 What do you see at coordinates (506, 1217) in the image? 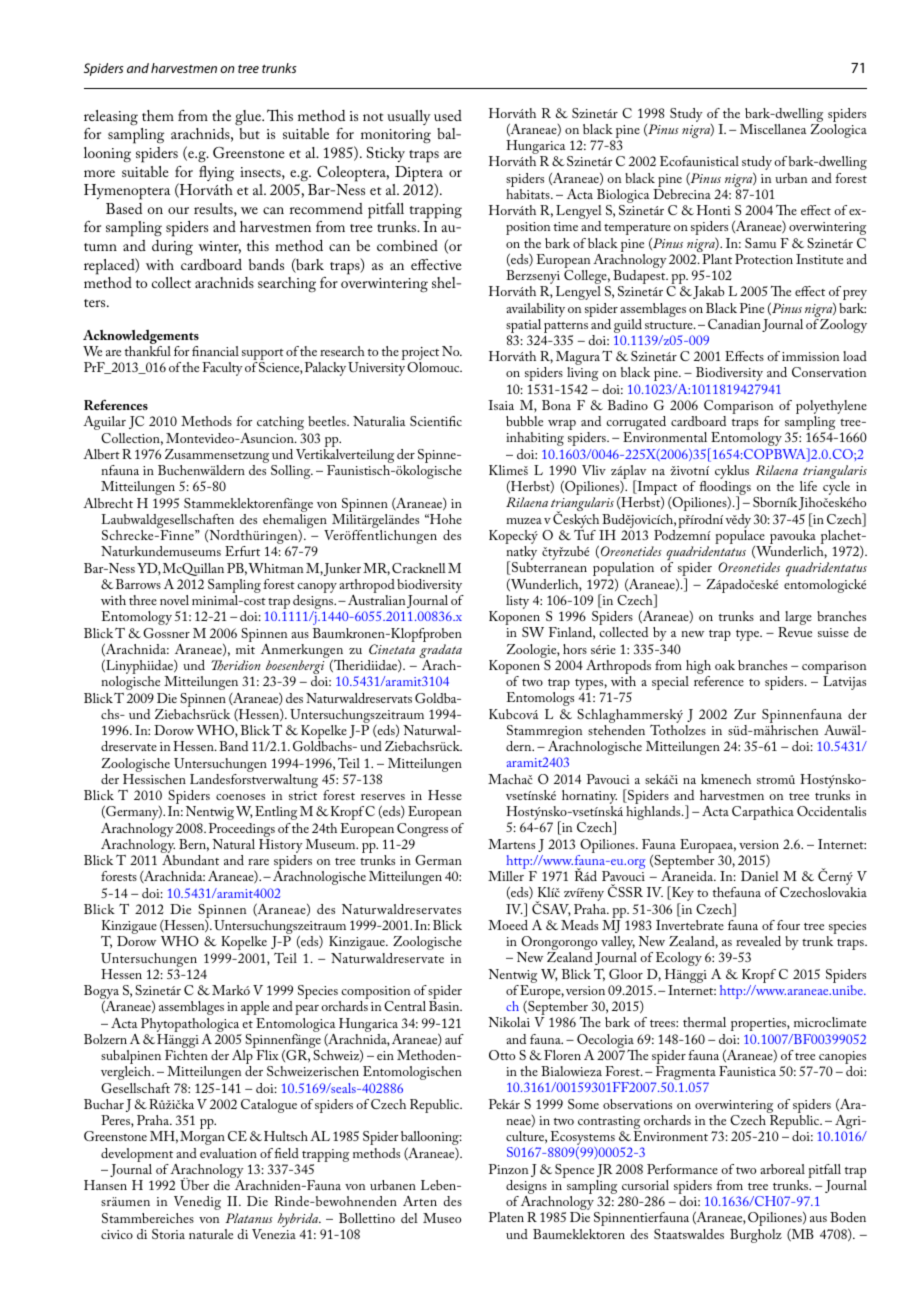
I see `Platen` at bounding box center [506, 1217].
